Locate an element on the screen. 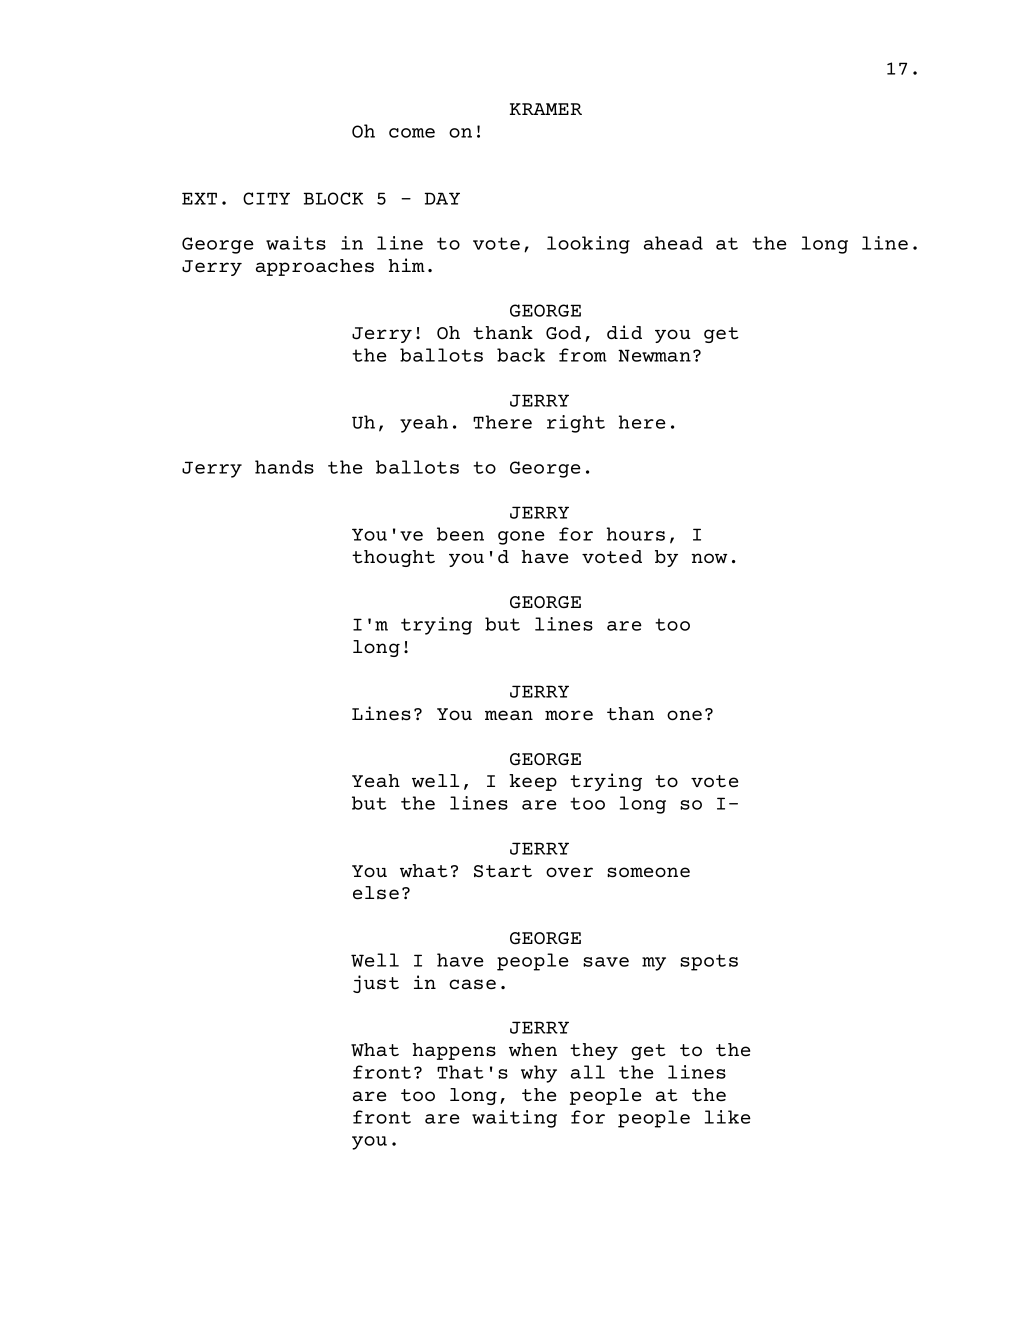 The height and width of the screenshot is (1334, 1031). CITY is located at coordinates (266, 198).
